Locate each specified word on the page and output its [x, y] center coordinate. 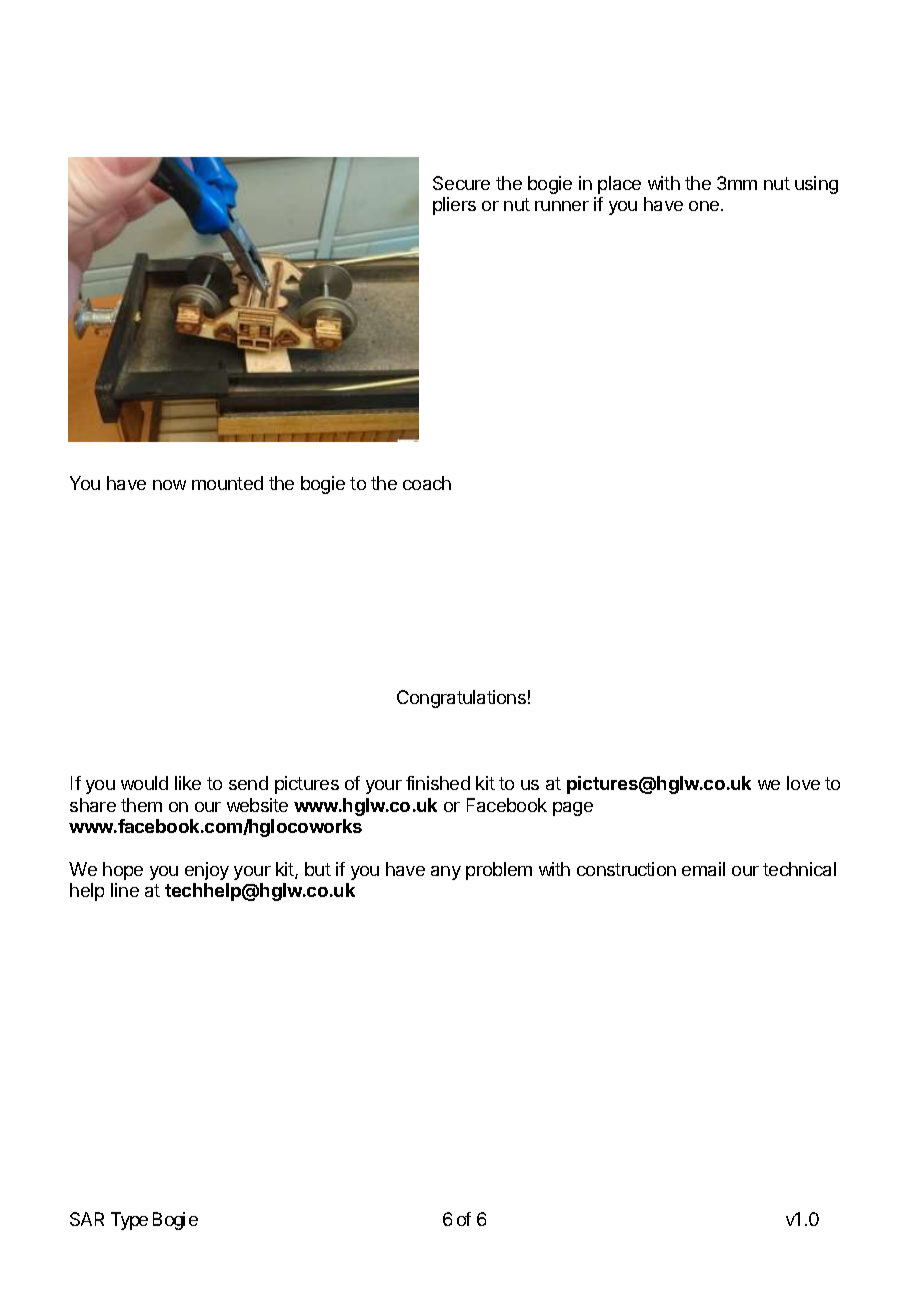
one [705, 206]
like [188, 783]
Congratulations [461, 699]
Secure [461, 183]
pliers [454, 206]
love [803, 783]
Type [129, 1221]
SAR [87, 1219]
